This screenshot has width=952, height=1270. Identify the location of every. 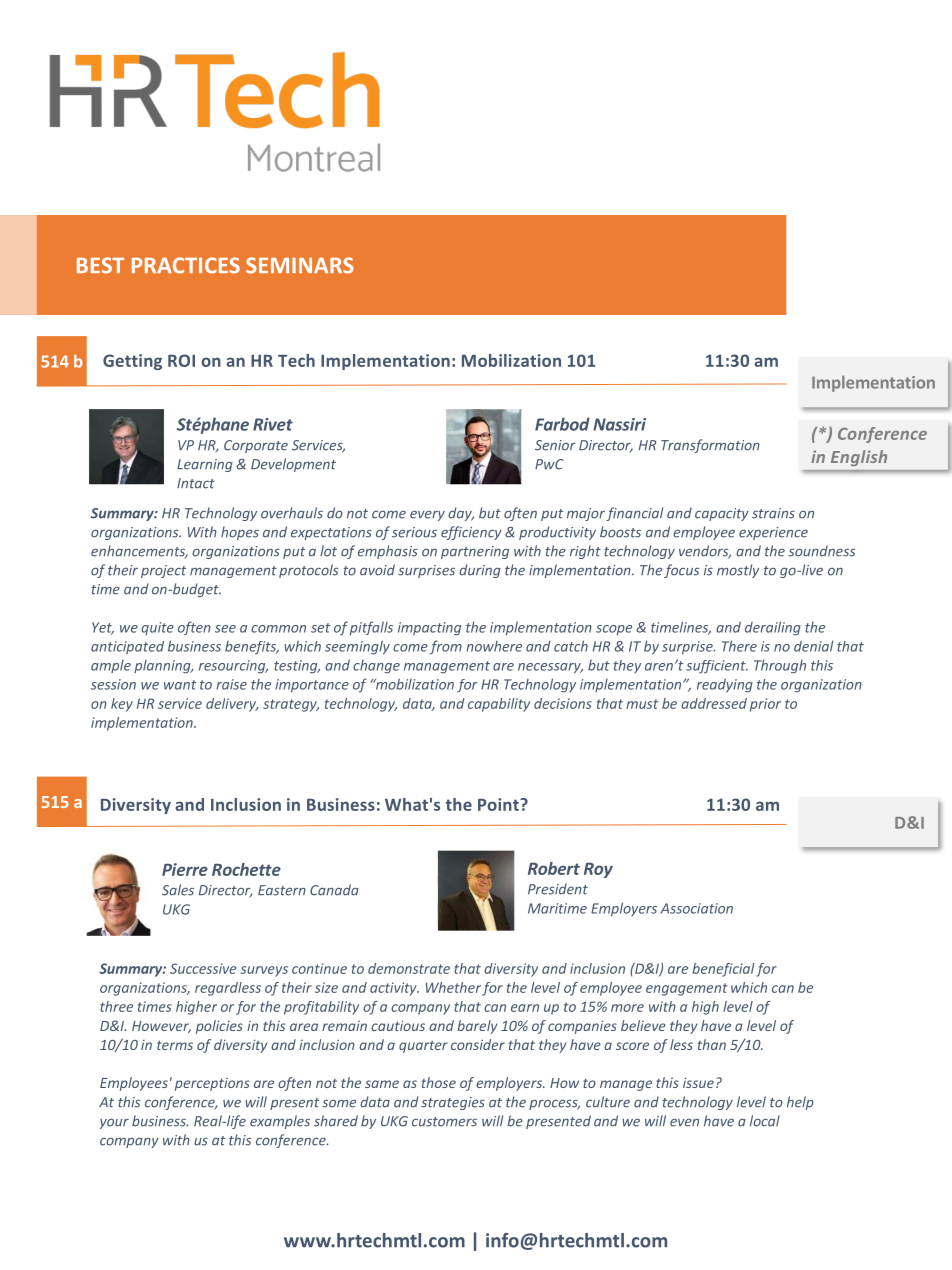
(427, 516).
